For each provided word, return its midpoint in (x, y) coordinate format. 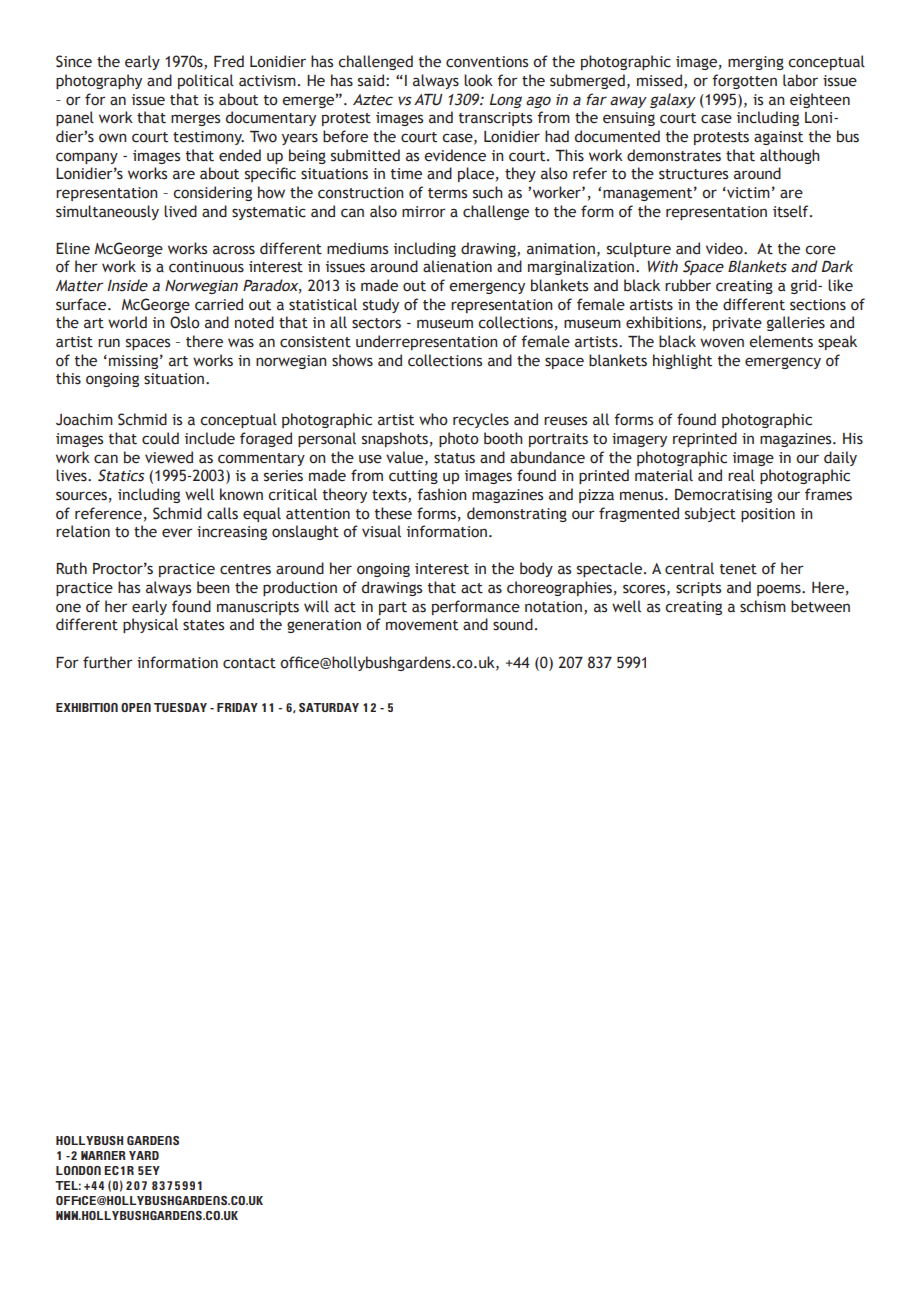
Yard (144, 1155)
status (454, 458)
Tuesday (180, 707)
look (478, 80)
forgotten (744, 81)
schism (763, 606)
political (206, 81)
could (160, 438)
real (741, 475)
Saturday (329, 707)
